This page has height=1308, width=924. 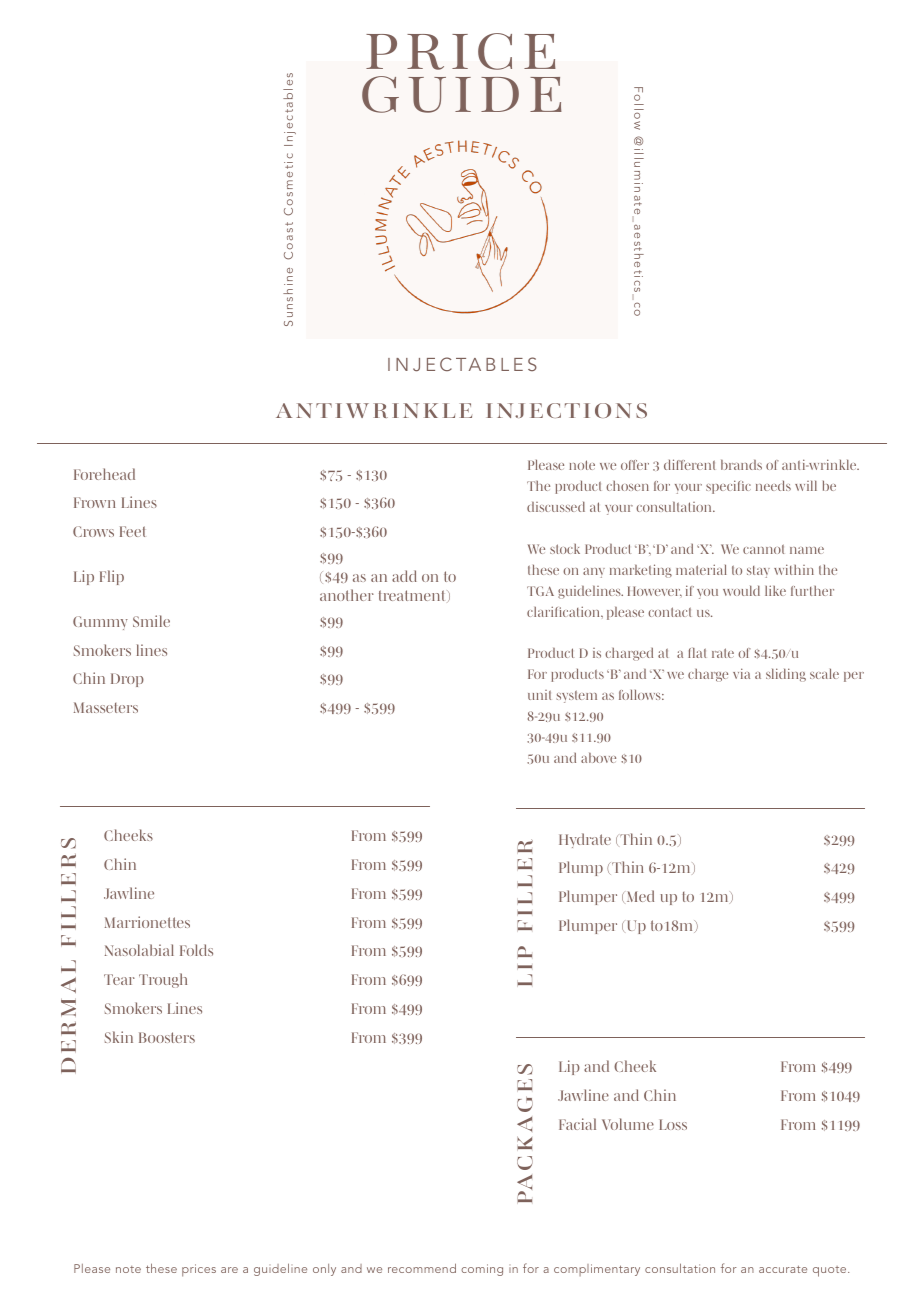 What do you see at coordinates (556, 506) in the page?
I see `discussed` at bounding box center [556, 506].
